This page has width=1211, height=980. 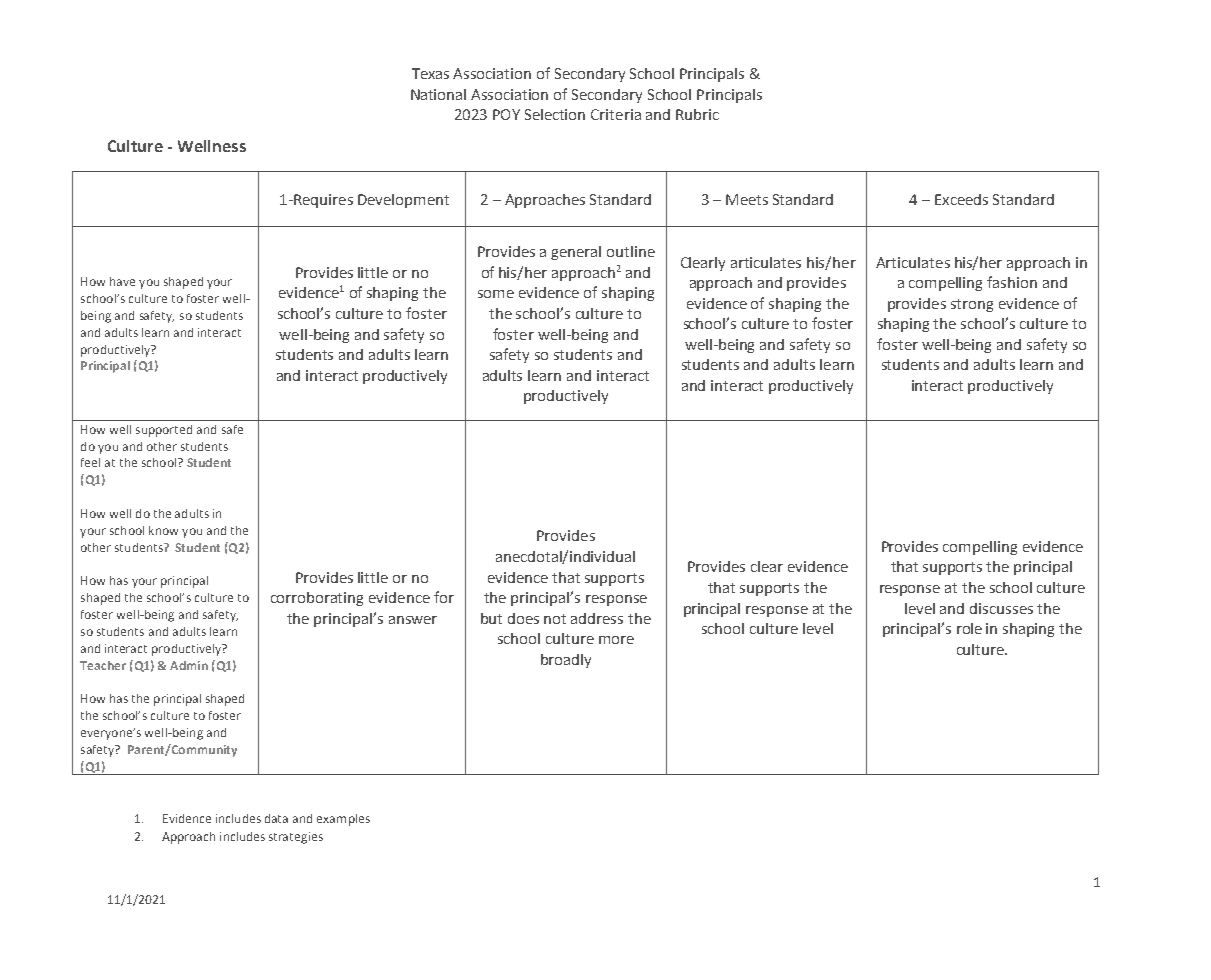 I want to click on examples, so click(x=343, y=820).
